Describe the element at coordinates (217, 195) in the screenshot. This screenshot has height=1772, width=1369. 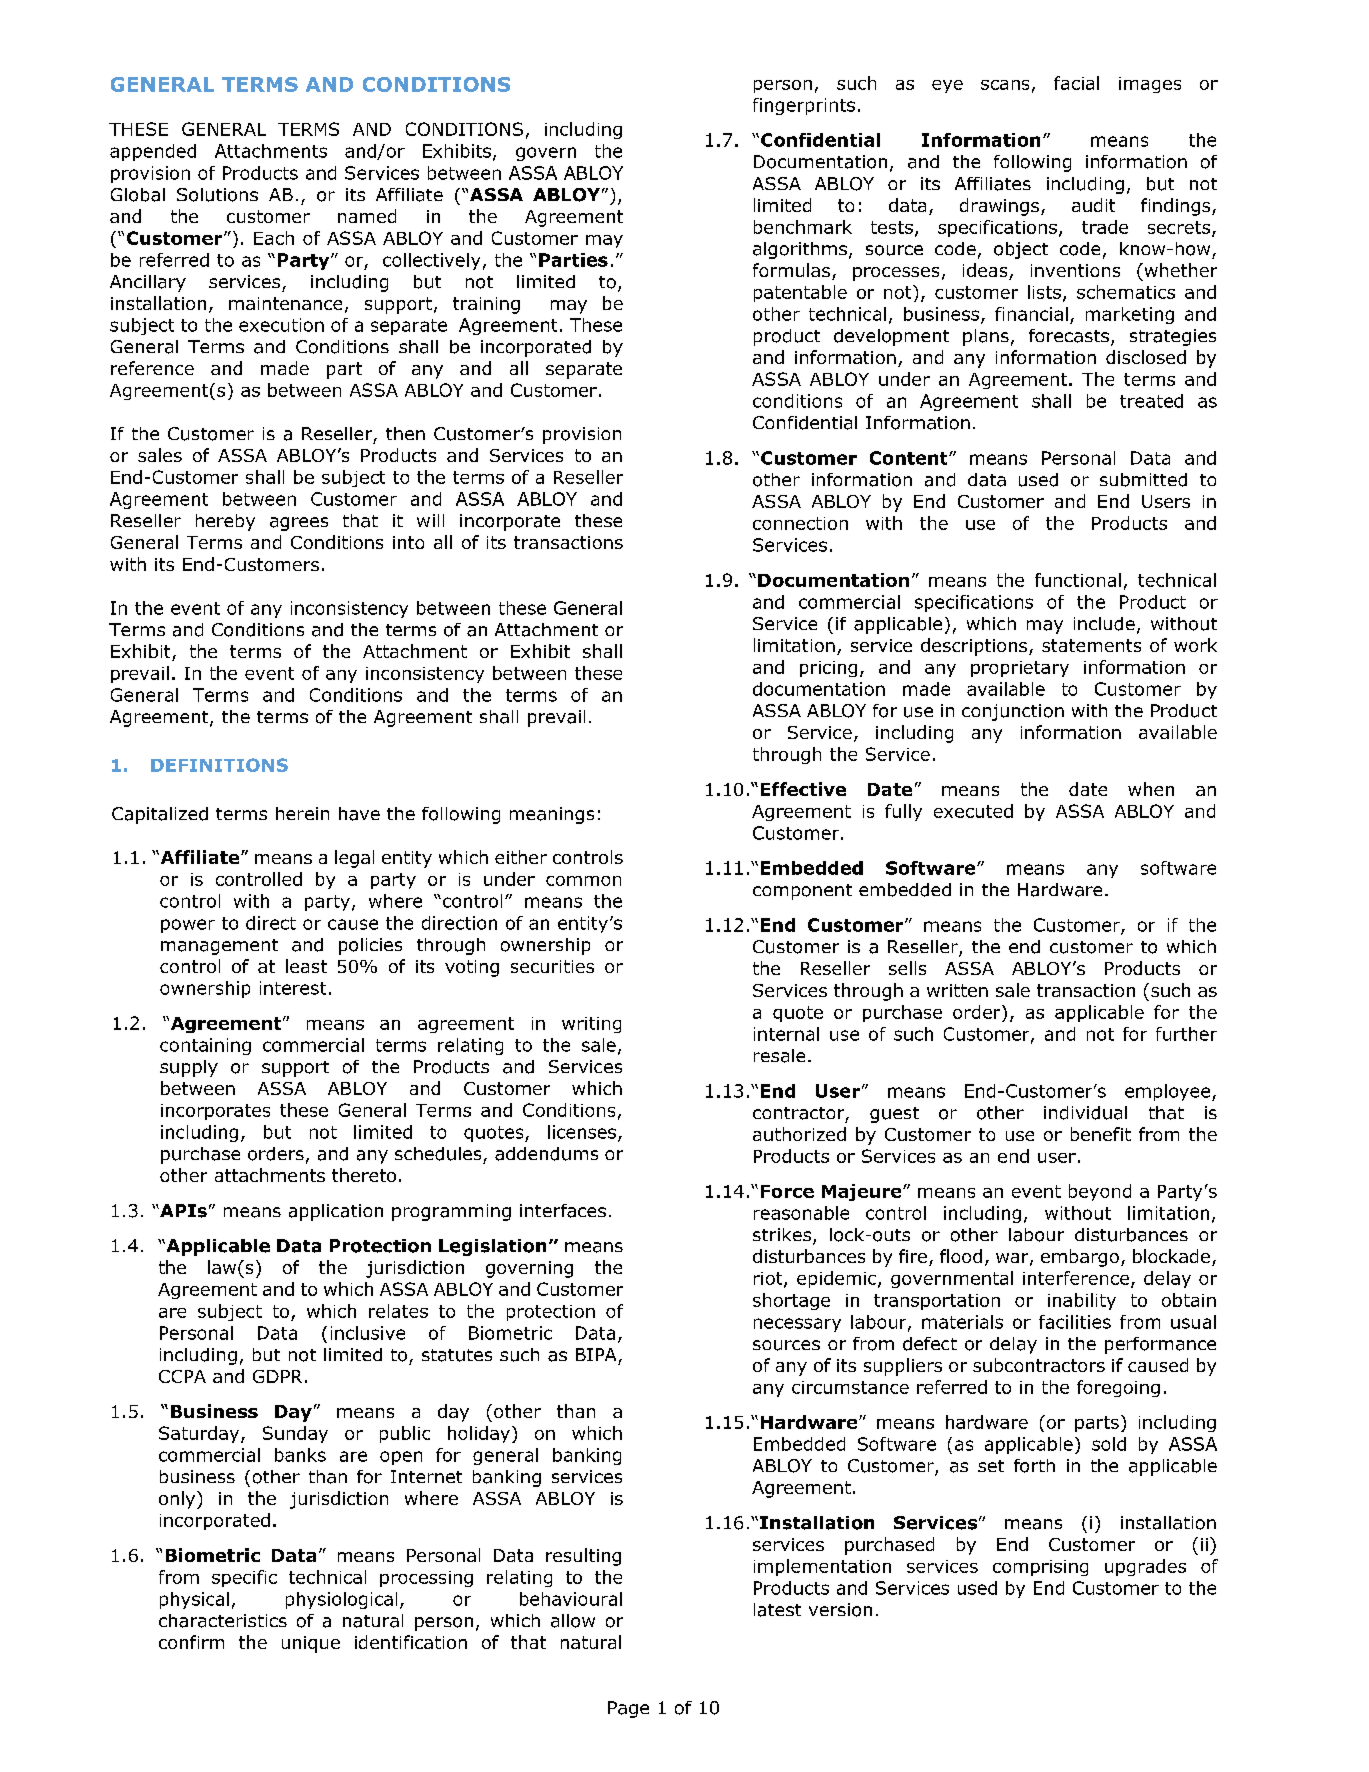
I see `Solutions` at that location.
